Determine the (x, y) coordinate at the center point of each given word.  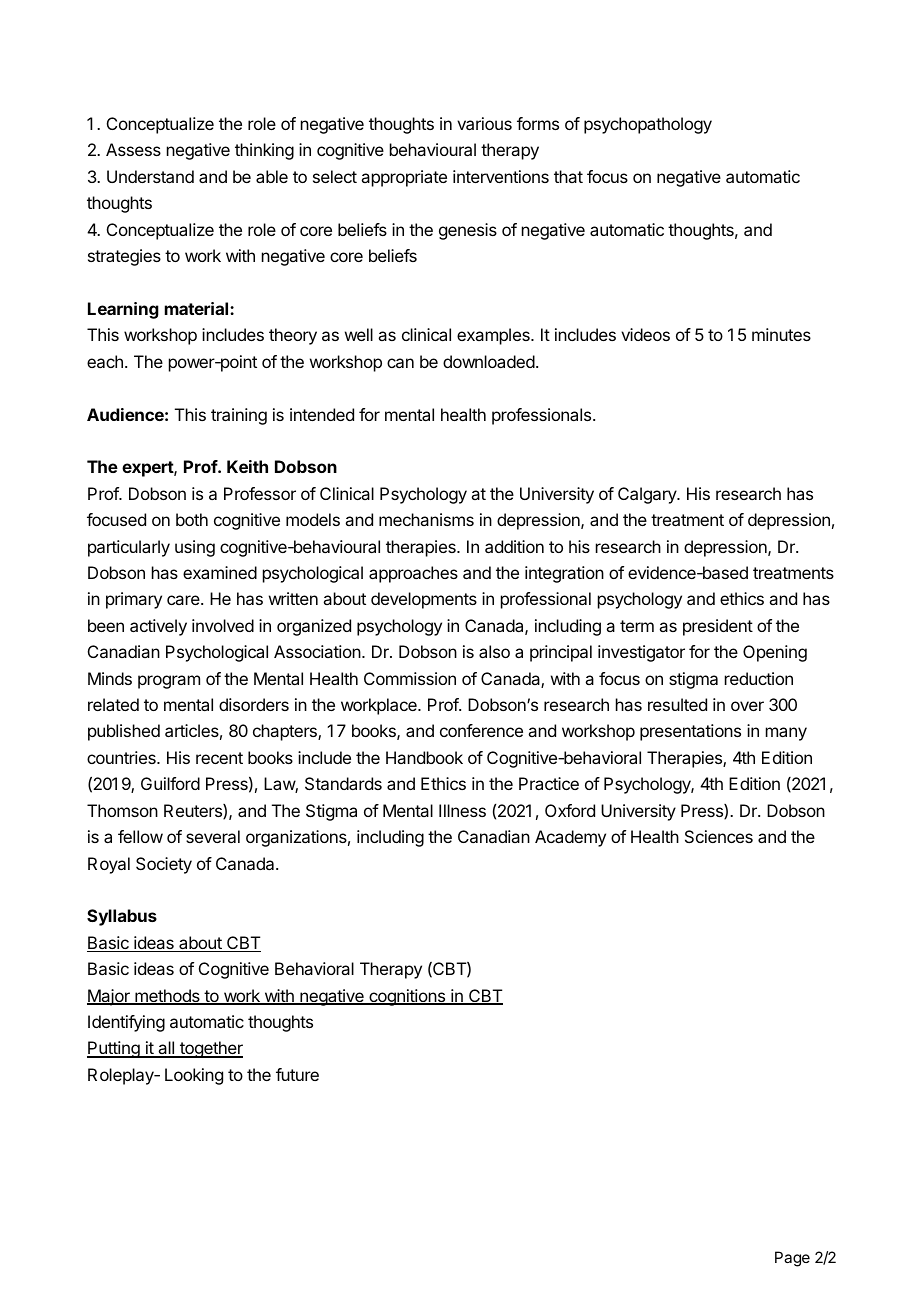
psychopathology (648, 125)
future (297, 1074)
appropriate (404, 178)
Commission (410, 678)
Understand (150, 176)
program (169, 682)
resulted (677, 704)
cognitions (407, 997)
